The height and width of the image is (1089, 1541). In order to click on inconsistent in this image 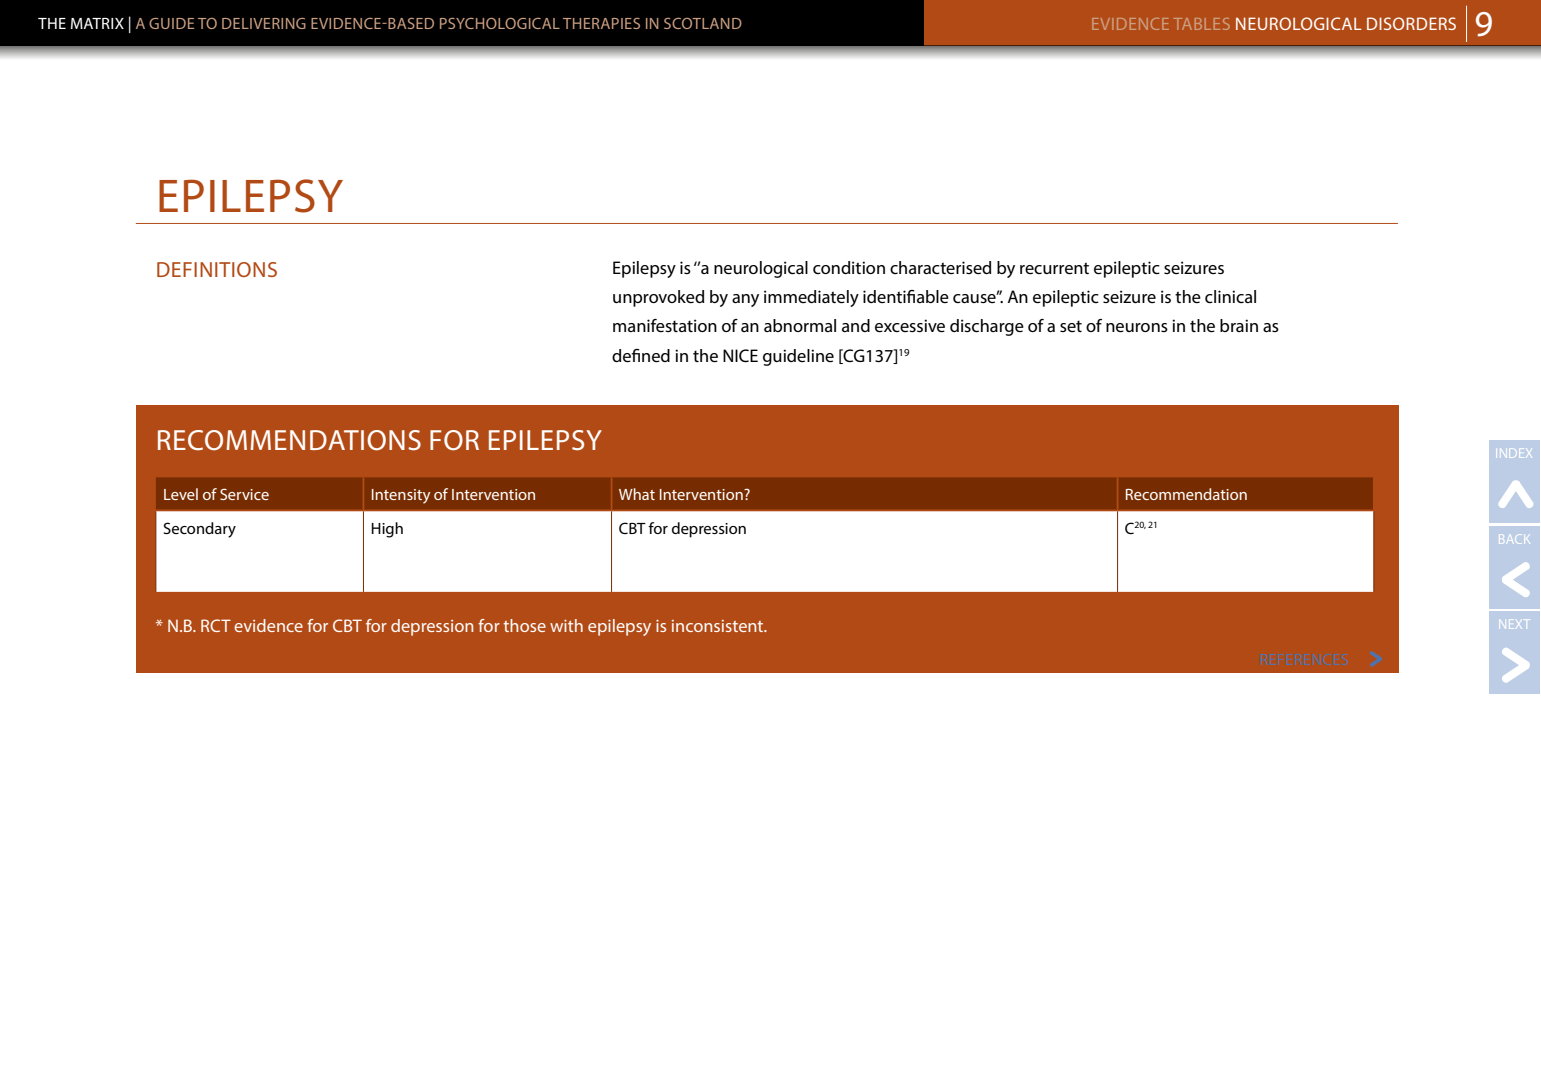, I will do `click(719, 626)`.
